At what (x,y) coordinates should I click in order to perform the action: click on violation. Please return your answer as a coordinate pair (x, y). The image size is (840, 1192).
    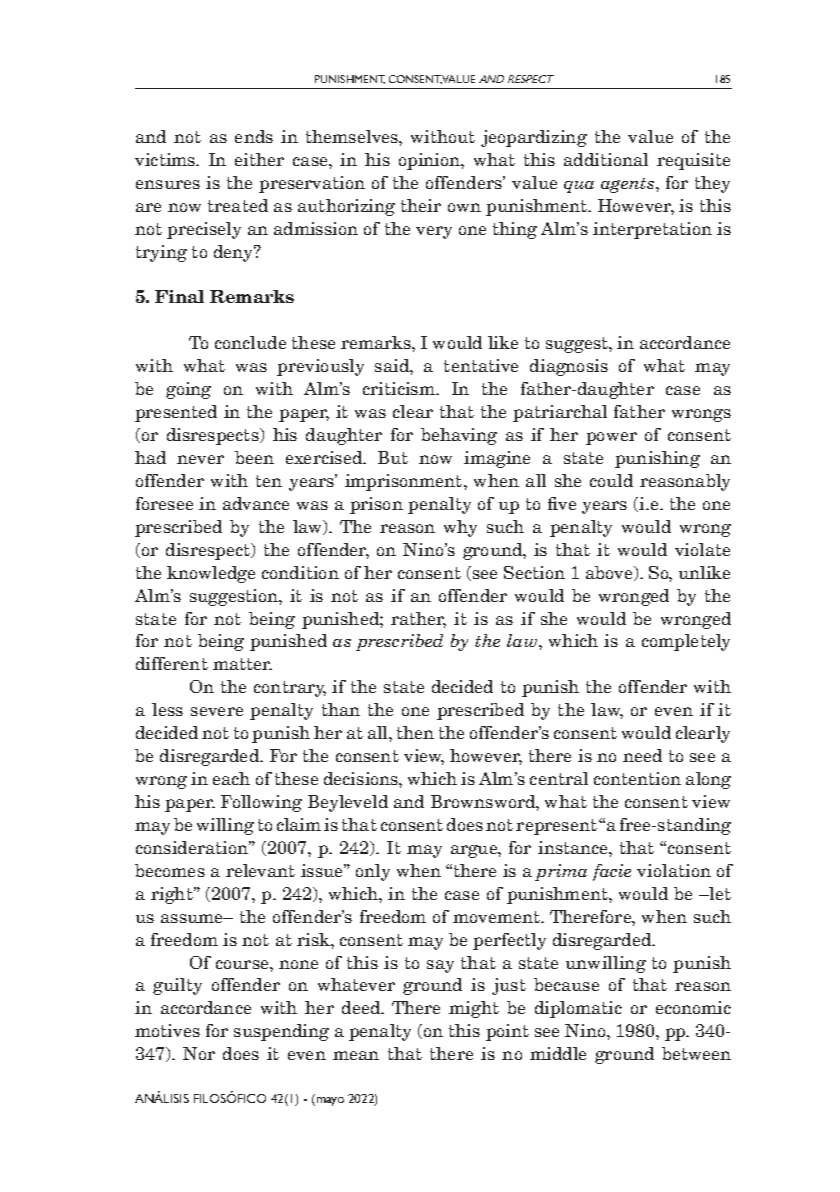
    Looking at the image, I should click on (674, 870).
